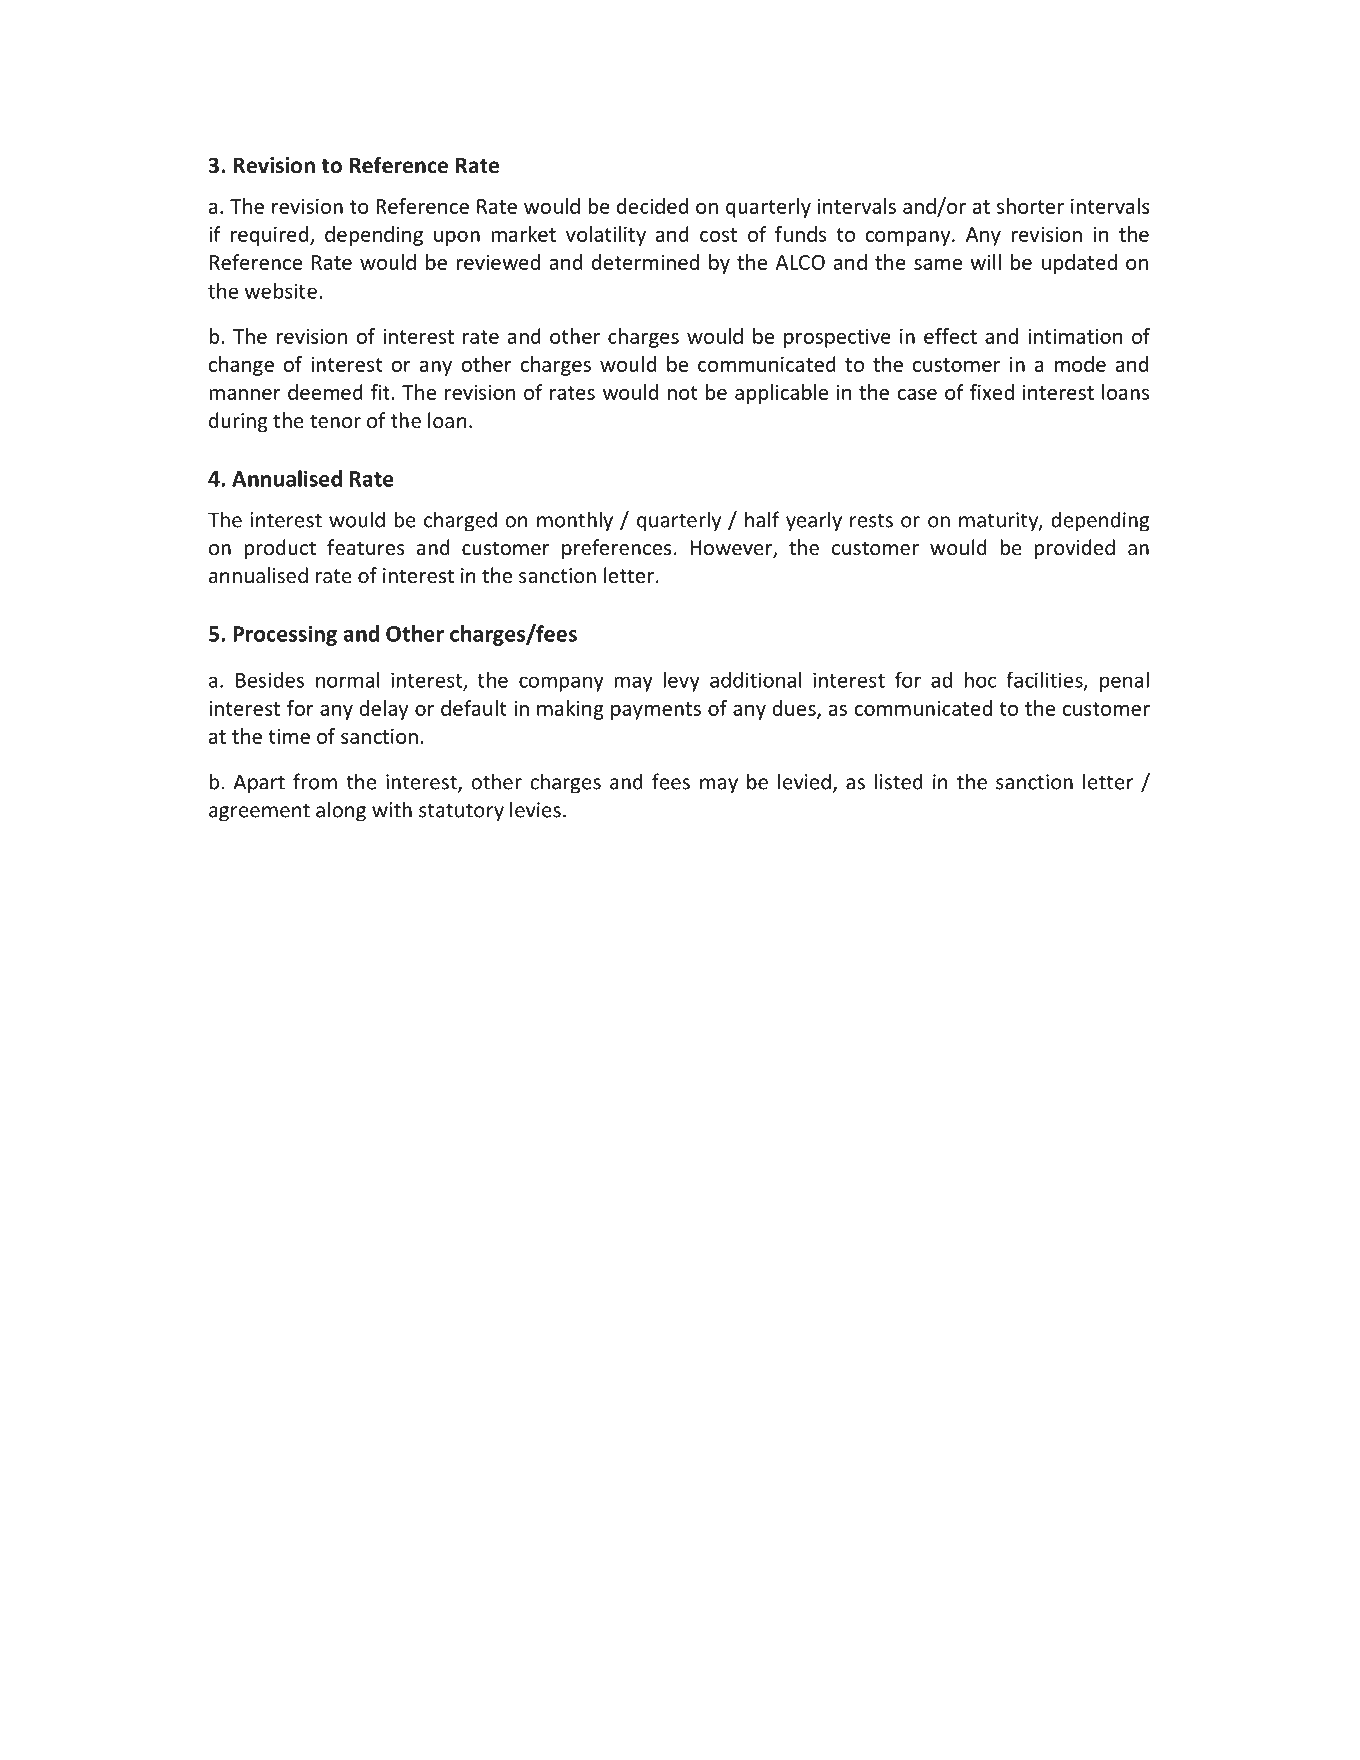 Image resolution: width=1360 pixels, height=1760 pixels. What do you see at coordinates (1074, 549) in the screenshot?
I see `provided` at bounding box center [1074, 549].
